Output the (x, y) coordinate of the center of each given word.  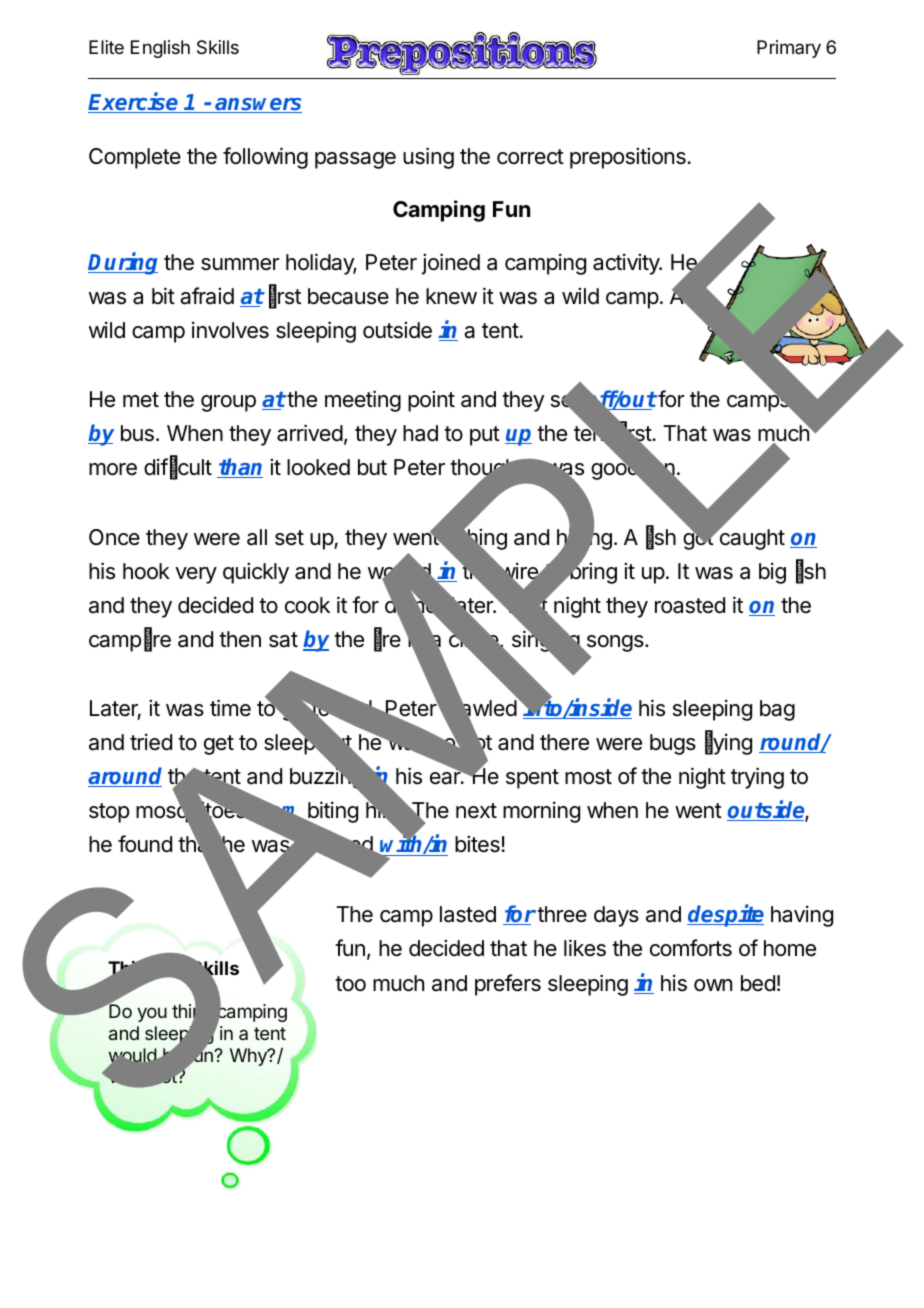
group (228, 403)
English (160, 49)
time (230, 708)
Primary (789, 49)
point (431, 401)
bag (777, 710)
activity (627, 264)
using (428, 158)
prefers (508, 985)
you (152, 1014)
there (564, 742)
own (713, 985)
